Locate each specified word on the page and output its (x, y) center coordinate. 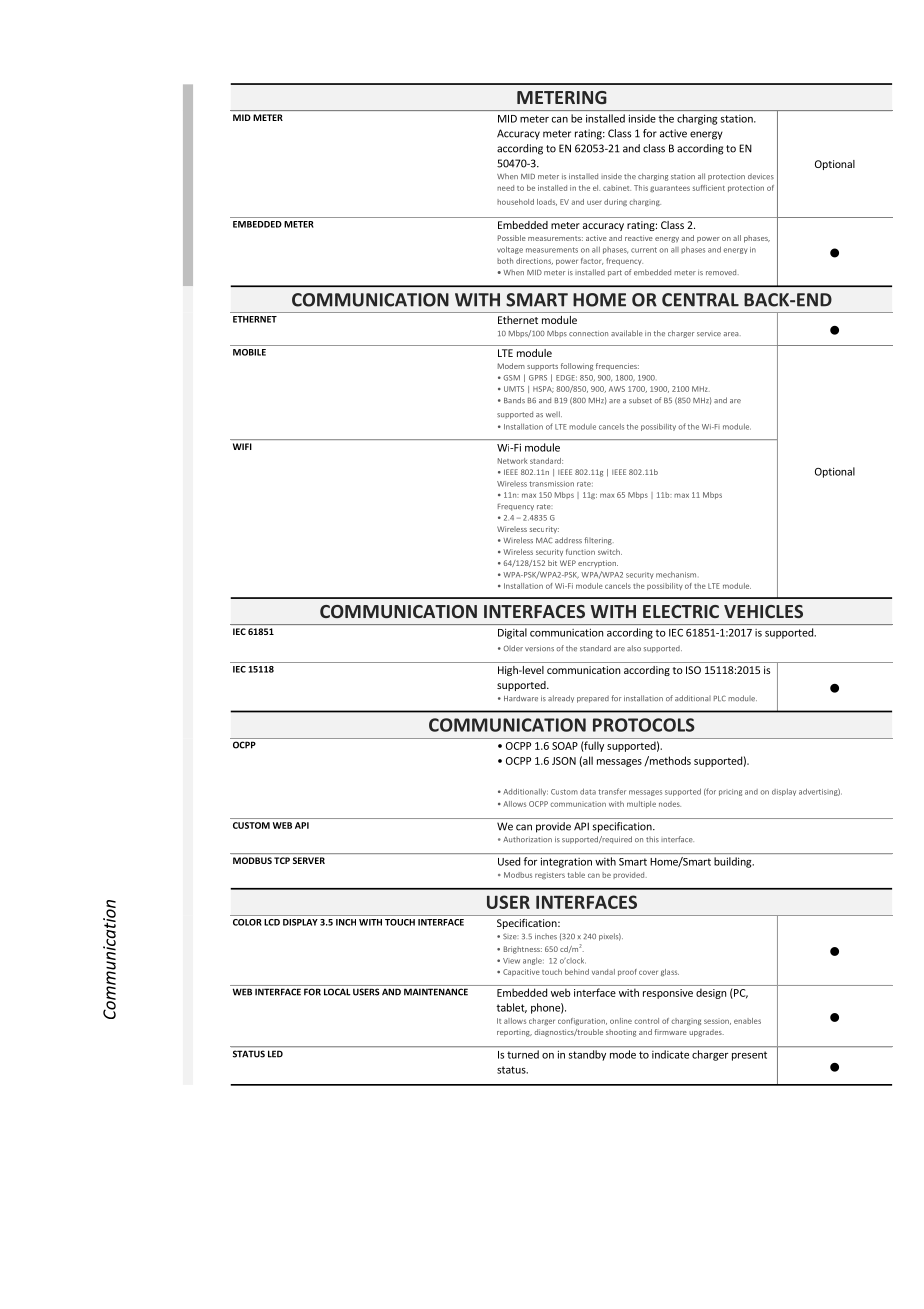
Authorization (527, 839)
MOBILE (249, 352)
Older (513, 648)
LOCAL (337, 992)
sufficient (709, 188)
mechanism (676, 575)
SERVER (309, 860)
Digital (512, 633)
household (515, 202)
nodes (670, 804)
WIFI (242, 446)
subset (640, 400)
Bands (514, 400)
